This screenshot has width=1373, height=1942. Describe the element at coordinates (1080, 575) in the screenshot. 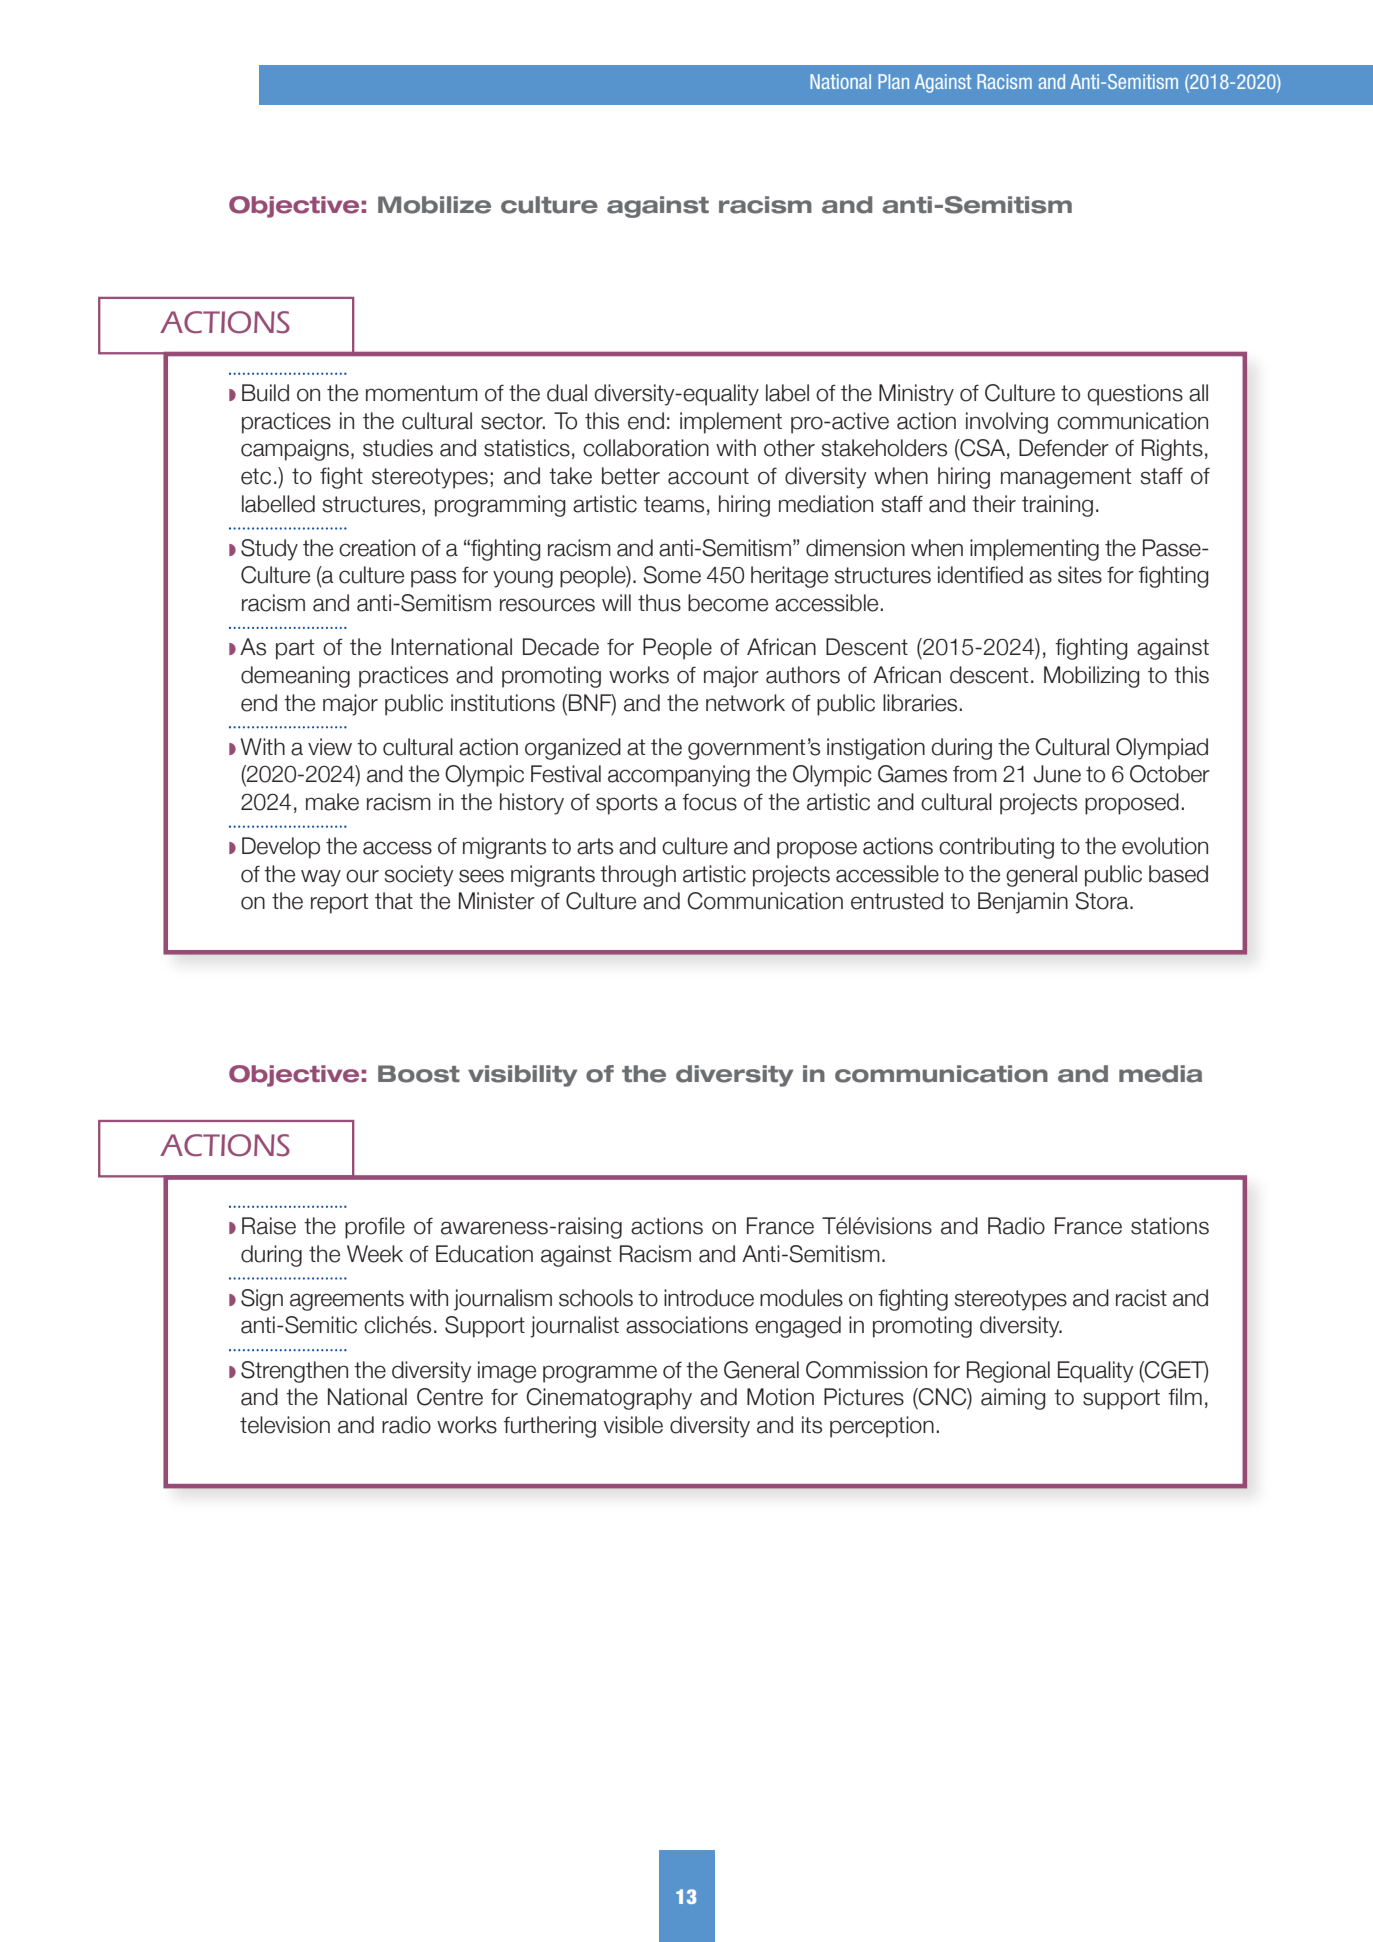

I see `sites` at that location.
